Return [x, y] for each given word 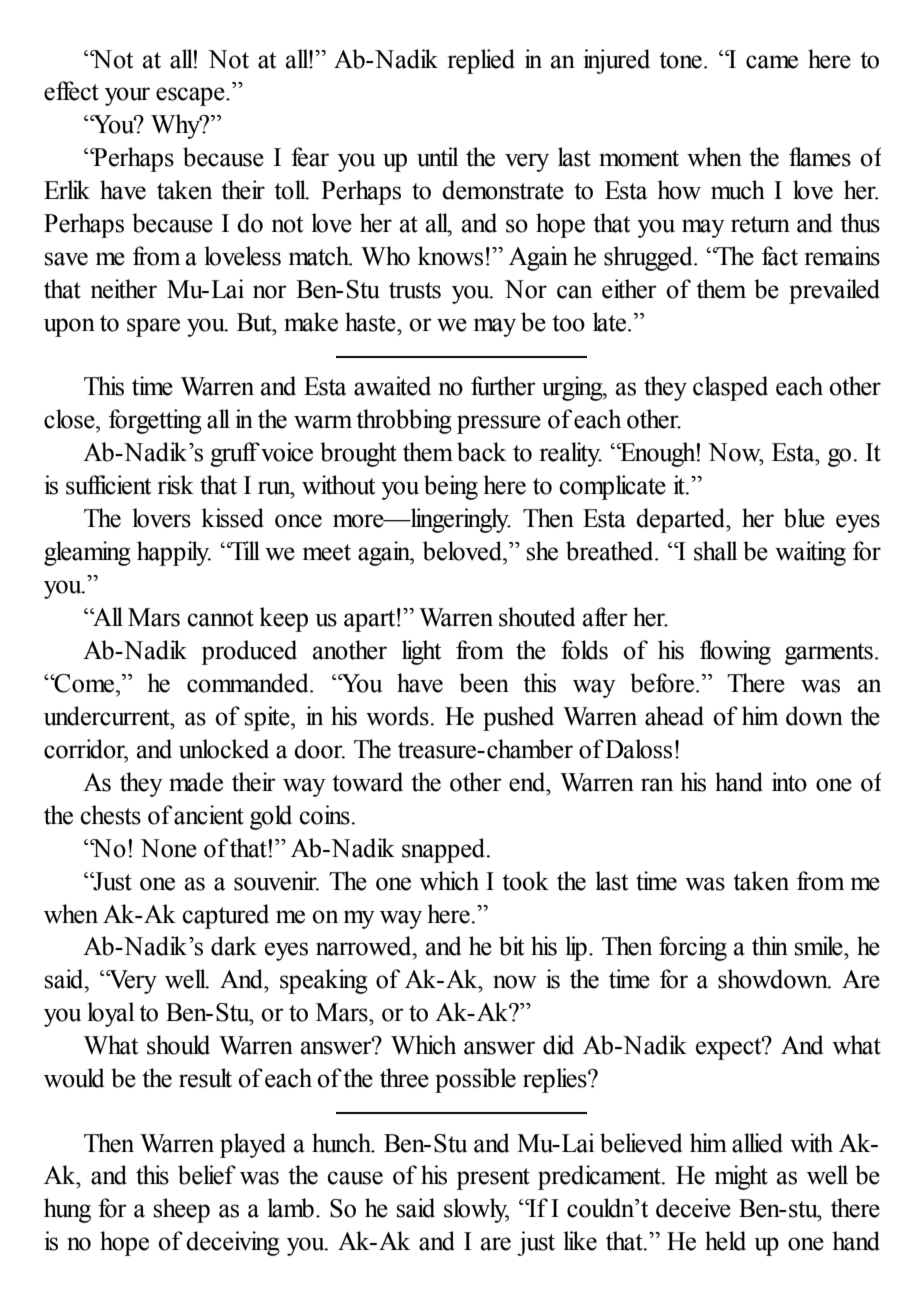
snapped [445, 850]
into [789, 782]
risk [176, 485]
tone [680, 60]
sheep [182, 1210]
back [481, 452]
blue [804, 518]
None [169, 848]
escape [191, 96]
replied [481, 61]
